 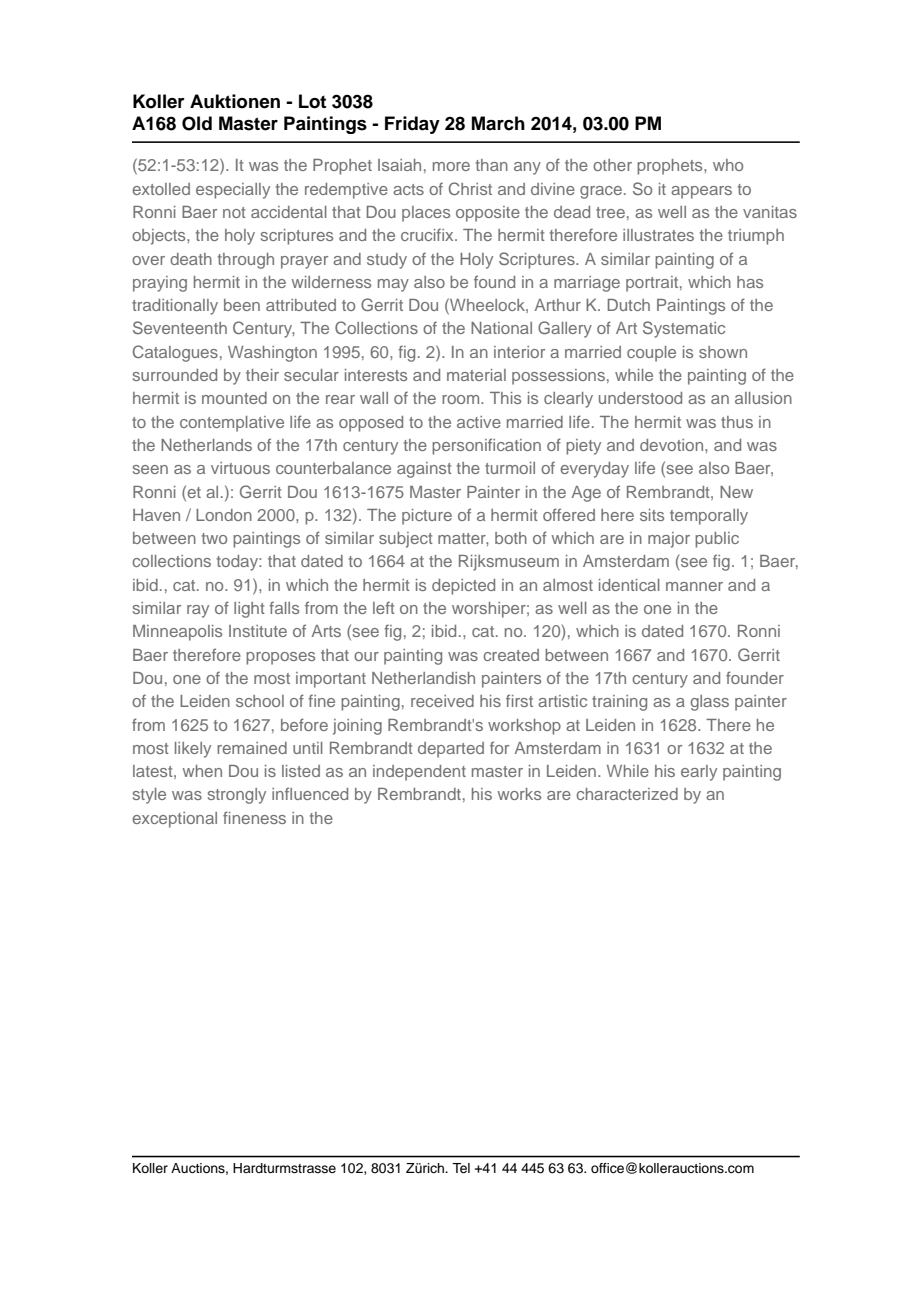 I want to click on who, so click(x=728, y=165).
